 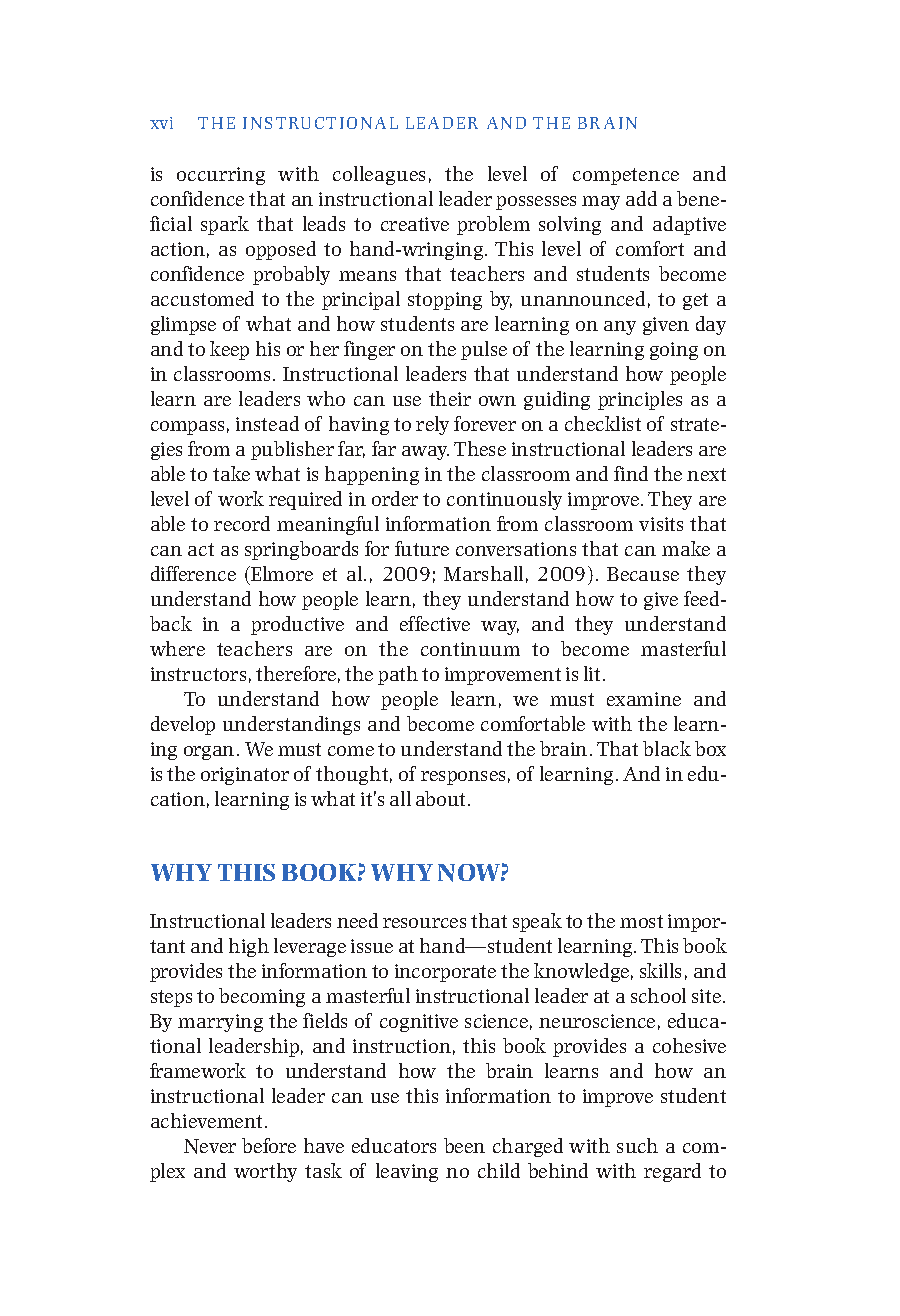 I want to click on instructors, so click(x=198, y=674).
